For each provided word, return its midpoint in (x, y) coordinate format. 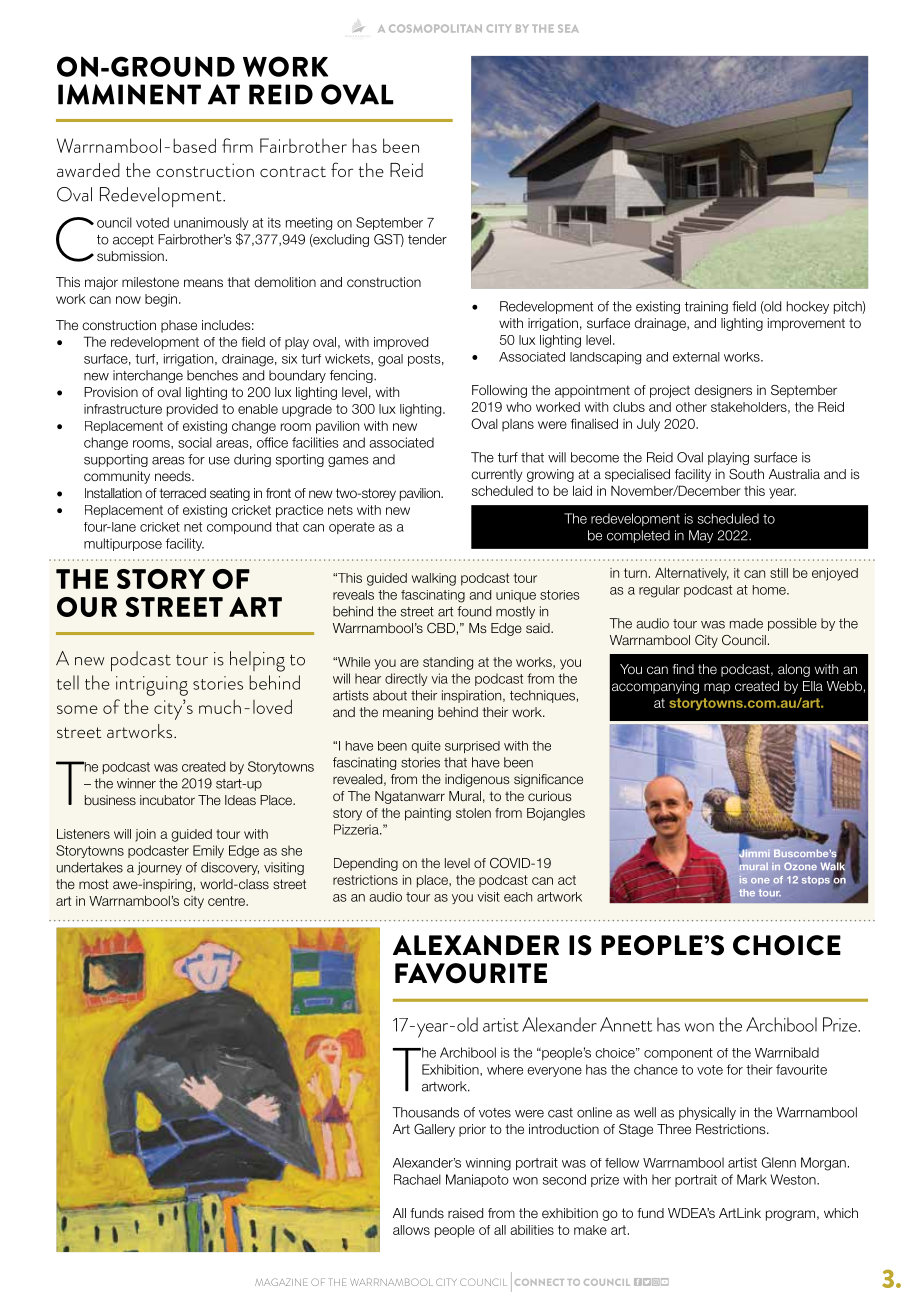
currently (496, 475)
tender (427, 239)
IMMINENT (129, 94)
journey (159, 868)
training (706, 307)
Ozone (800, 866)
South (746, 474)
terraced (182, 493)
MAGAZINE (281, 1282)
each (518, 897)
